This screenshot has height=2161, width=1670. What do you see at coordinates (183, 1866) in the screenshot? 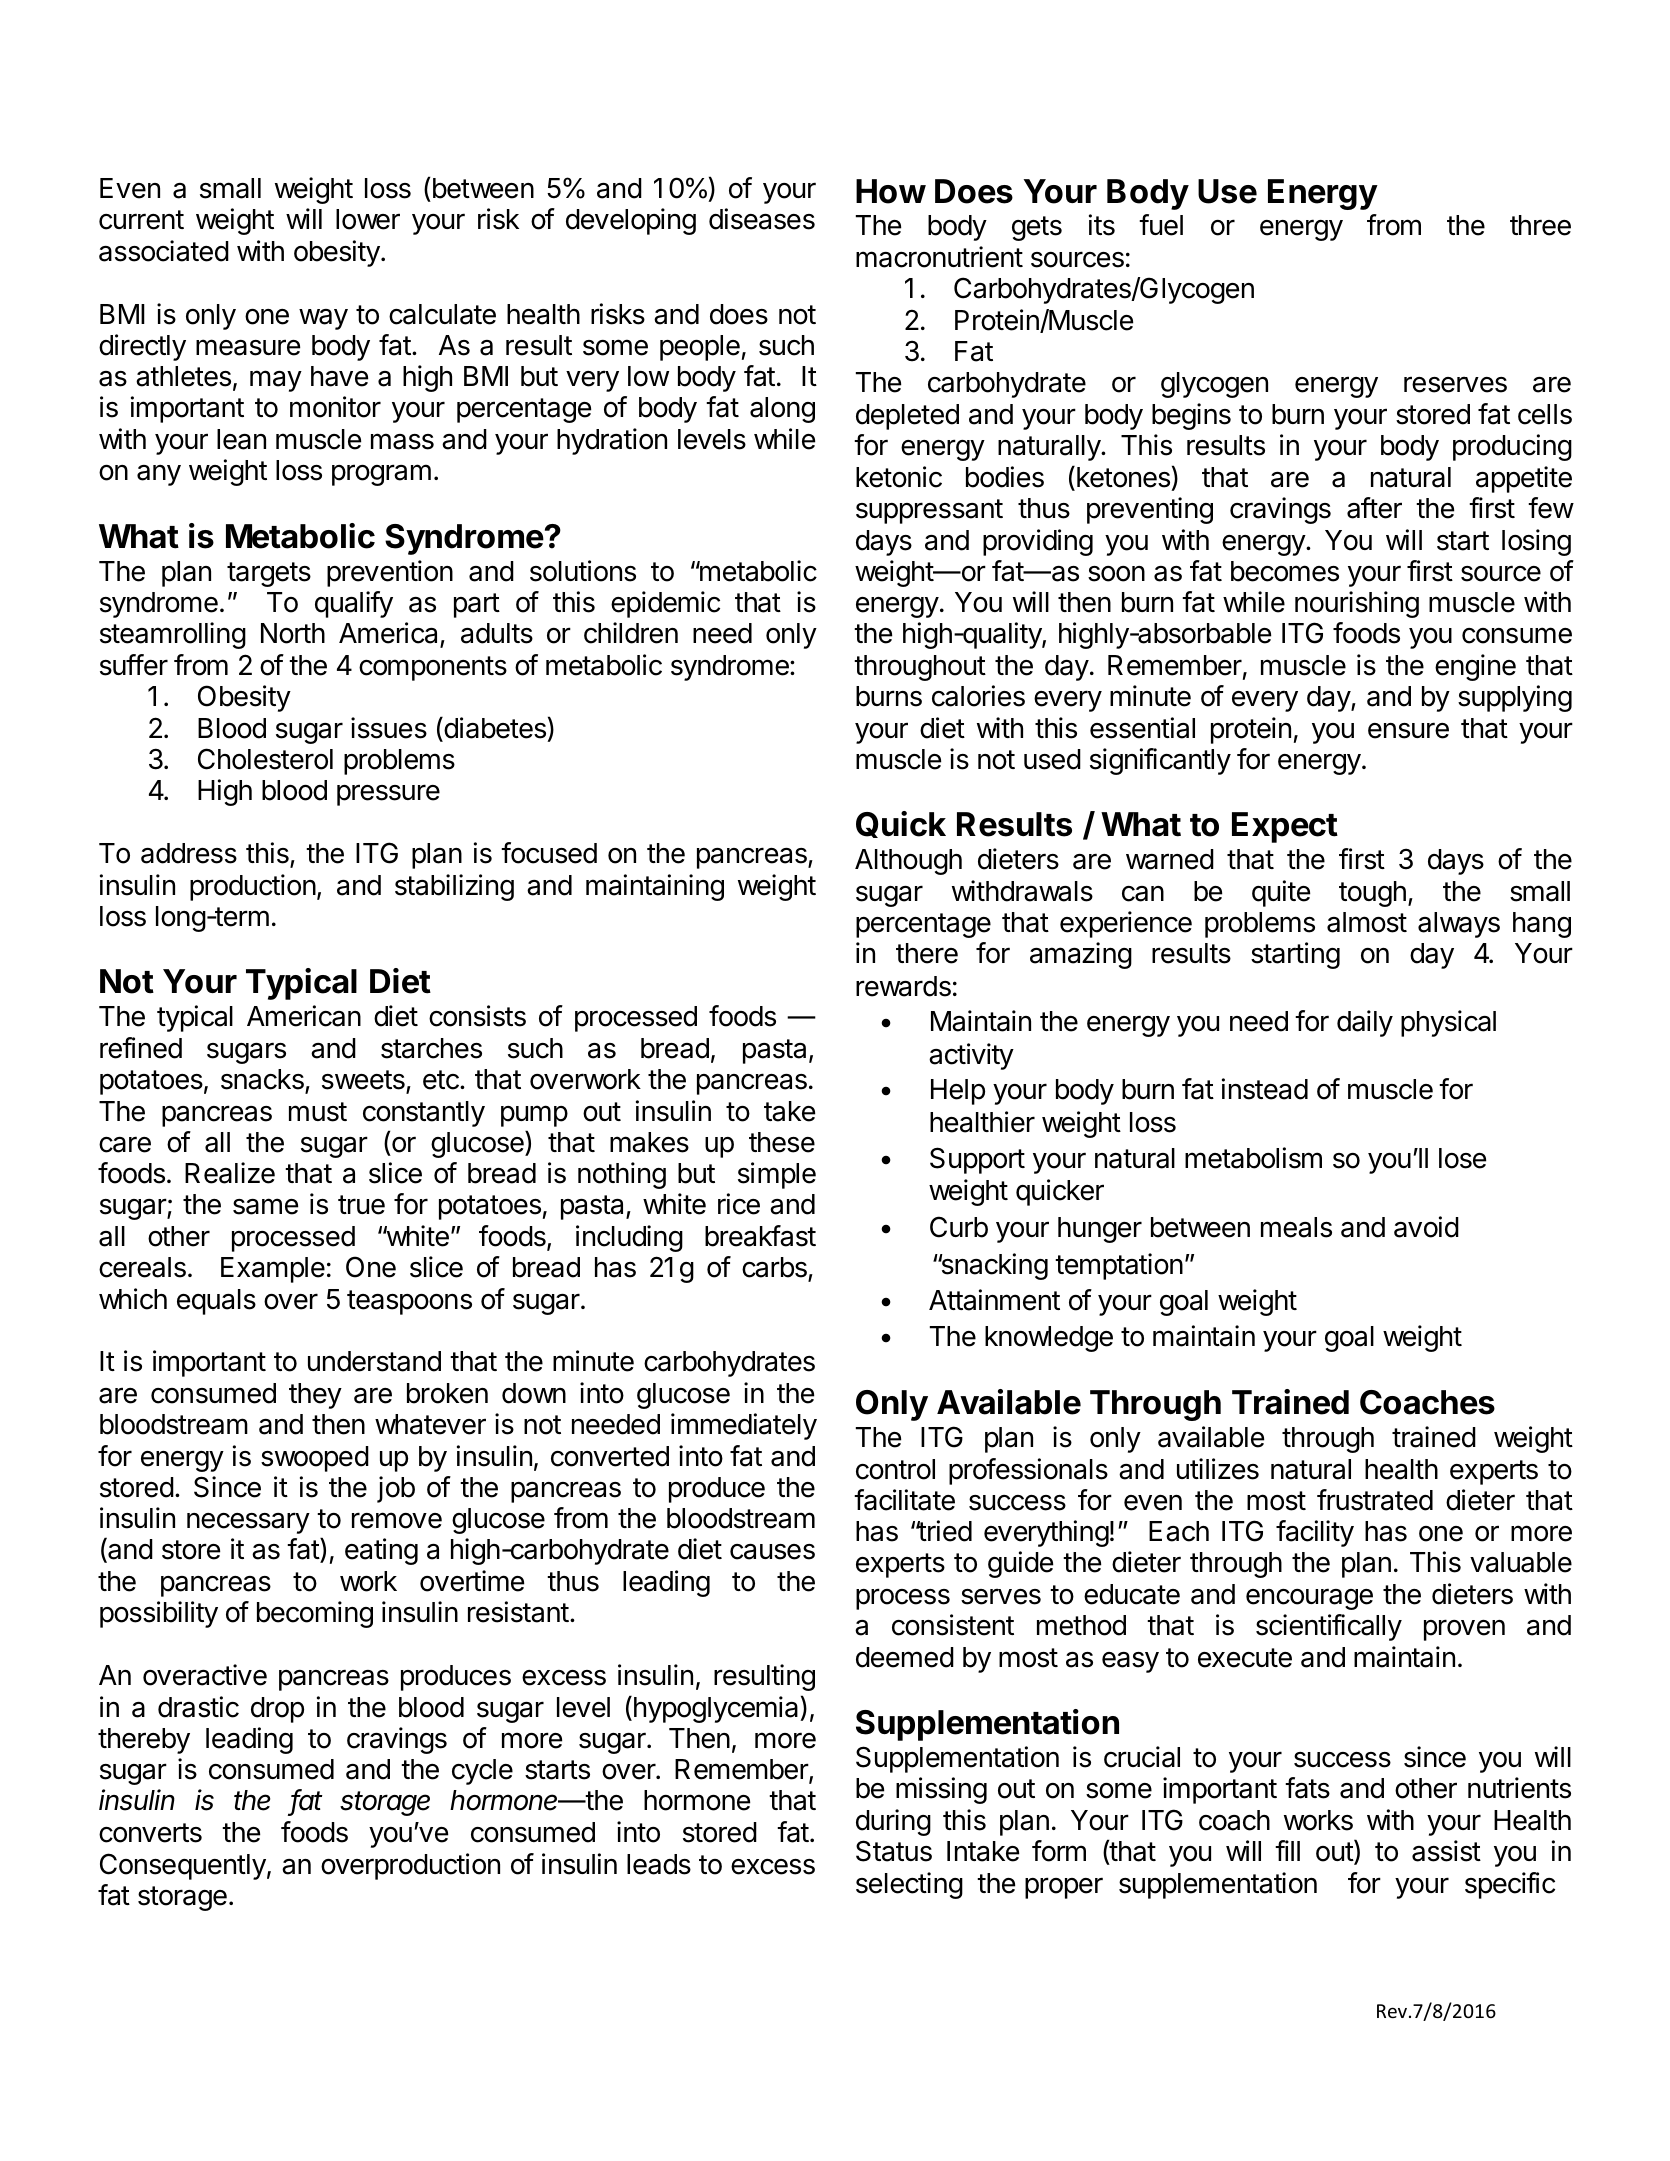
I see `Consequently` at bounding box center [183, 1866].
